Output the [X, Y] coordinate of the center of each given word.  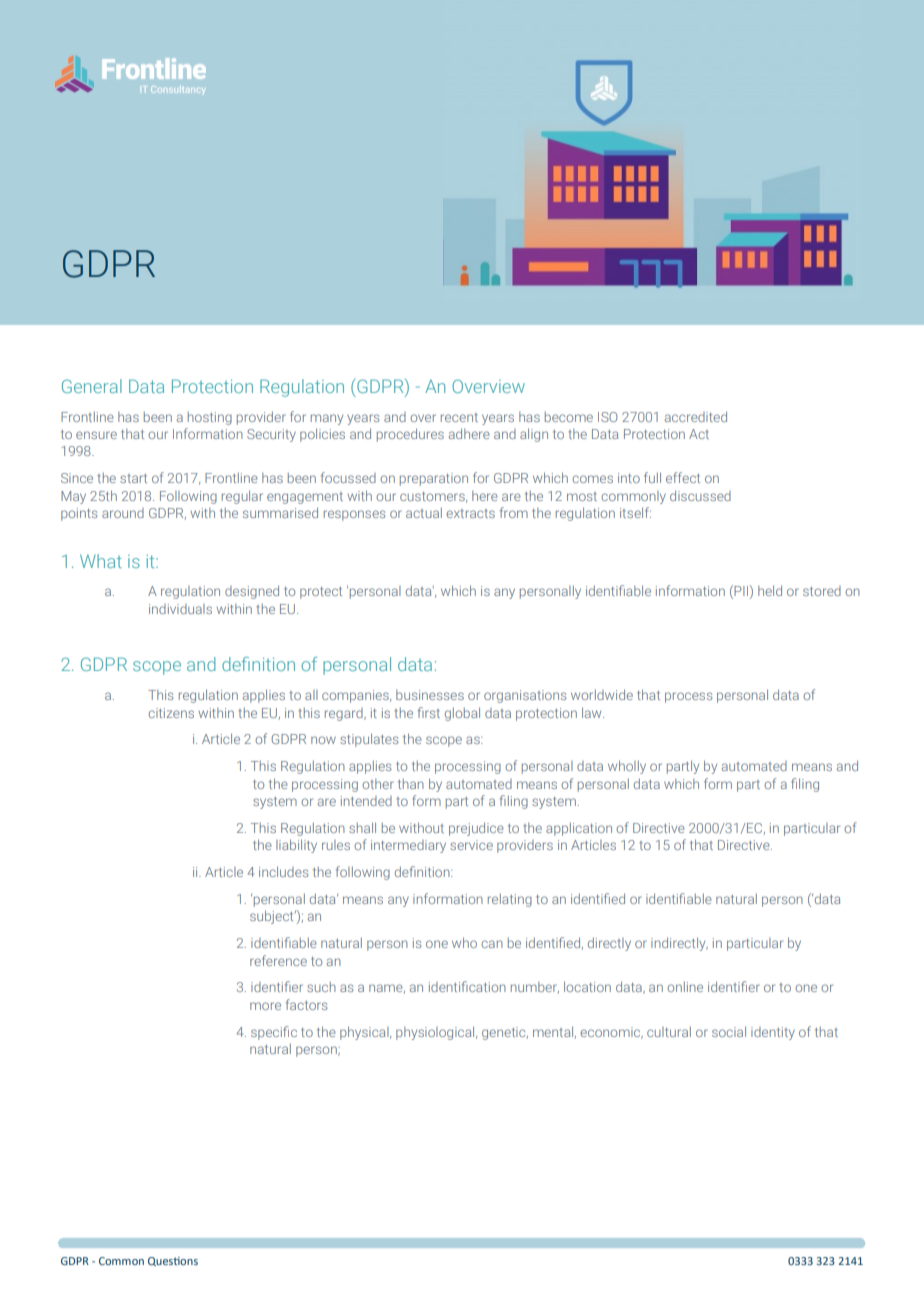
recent [459, 417]
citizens [171, 713]
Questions [173, 1261]
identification [467, 986]
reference [278, 960]
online [685, 987]
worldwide [602, 694]
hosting [210, 418]
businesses [430, 695]
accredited [696, 416]
